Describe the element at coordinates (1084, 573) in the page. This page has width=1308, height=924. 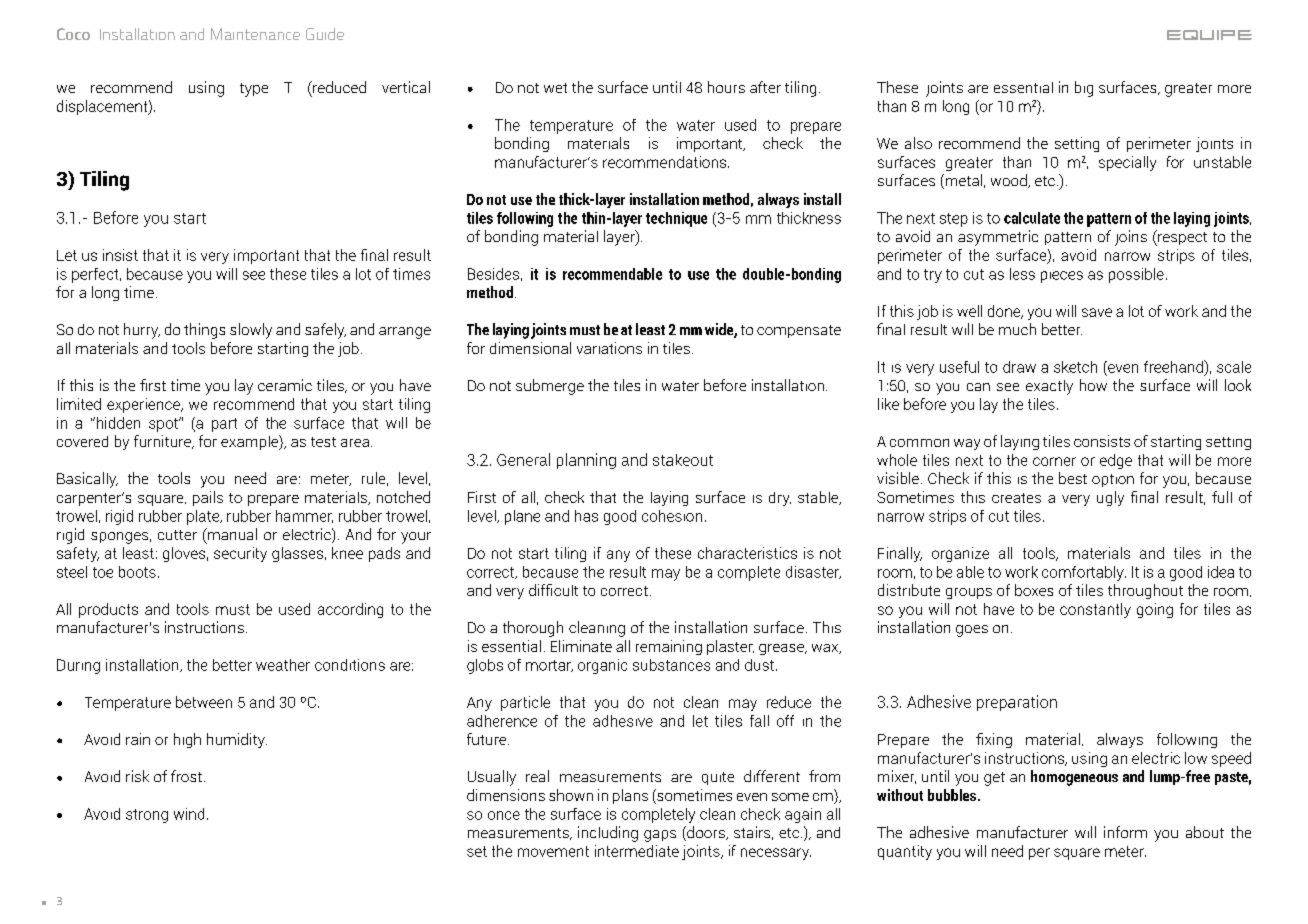
I see `comfortably` at that location.
